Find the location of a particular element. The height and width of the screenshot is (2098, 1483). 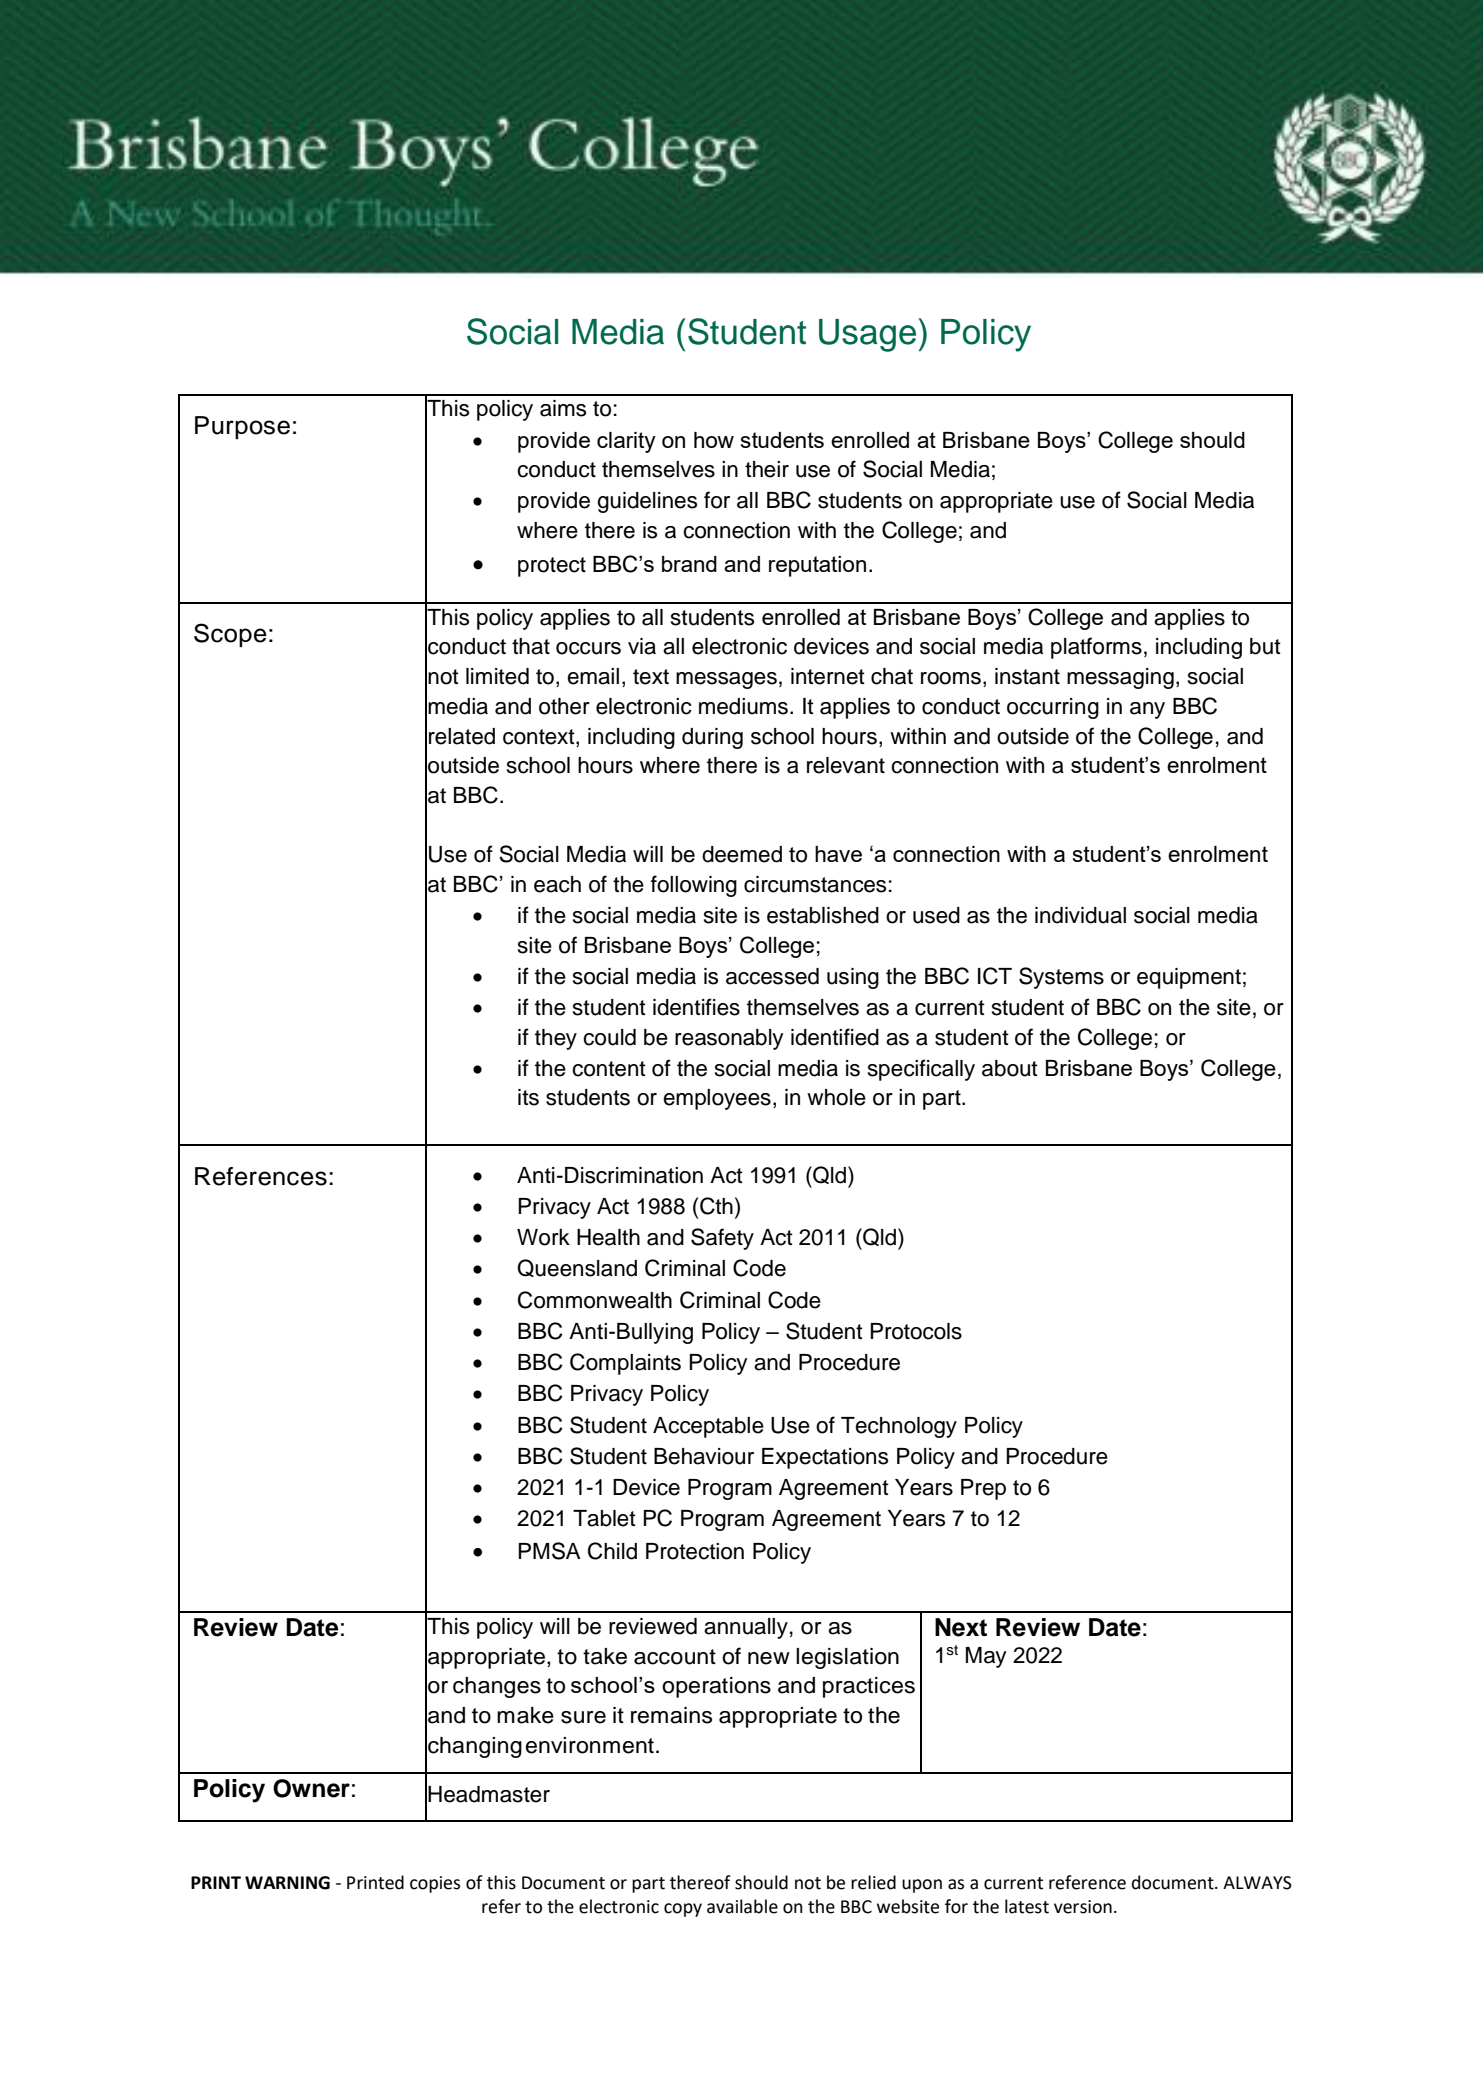

messages is located at coordinates (726, 680).
